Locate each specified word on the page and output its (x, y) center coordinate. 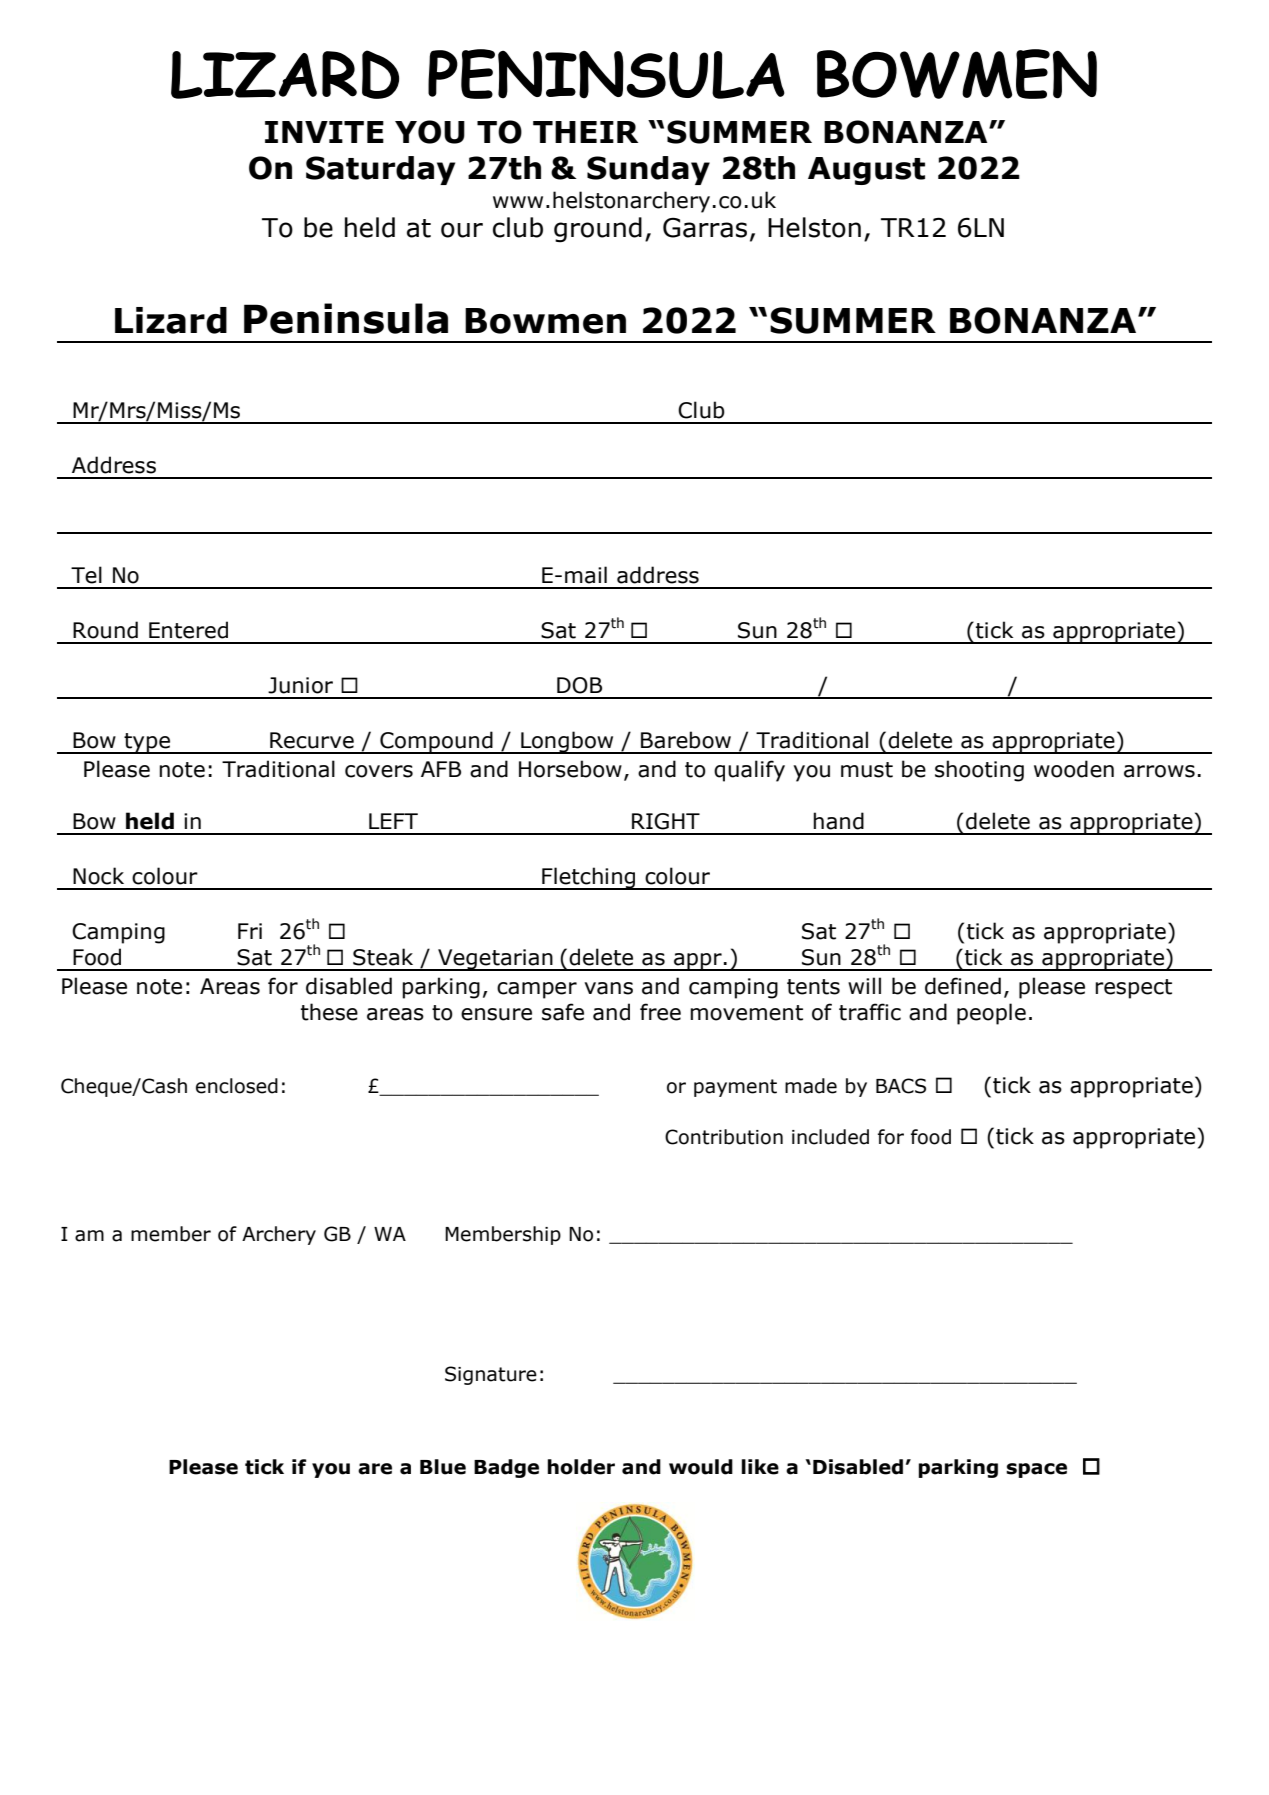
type (147, 743)
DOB (579, 685)
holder (581, 1467)
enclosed (237, 1086)
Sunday (648, 170)
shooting (979, 771)
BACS (901, 1086)
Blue (443, 1467)
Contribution (724, 1137)
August (866, 171)
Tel (86, 575)
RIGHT (666, 821)
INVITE (324, 132)
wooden (1074, 769)
